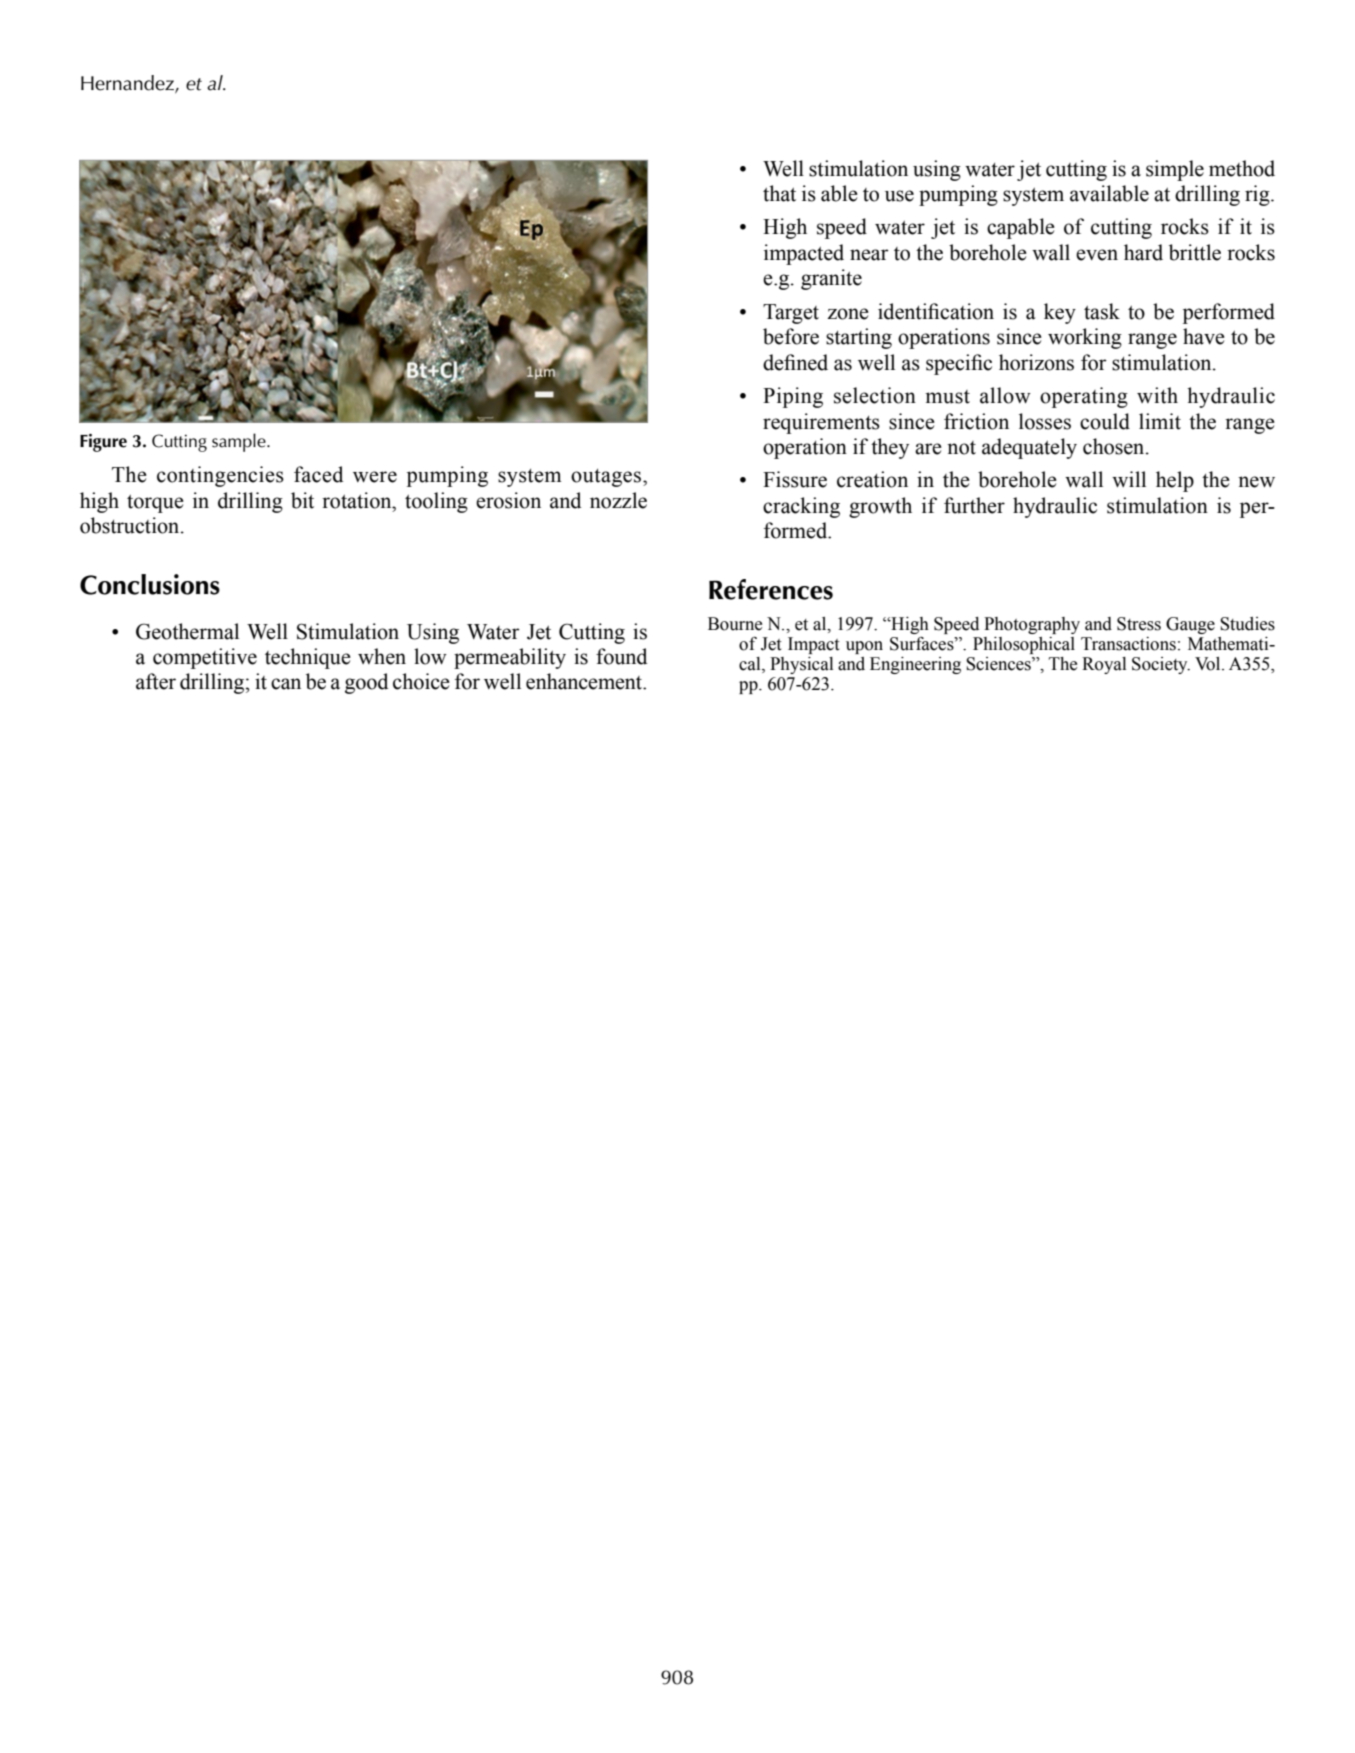  What do you see at coordinates (607, 478) in the page?
I see `outages` at bounding box center [607, 478].
